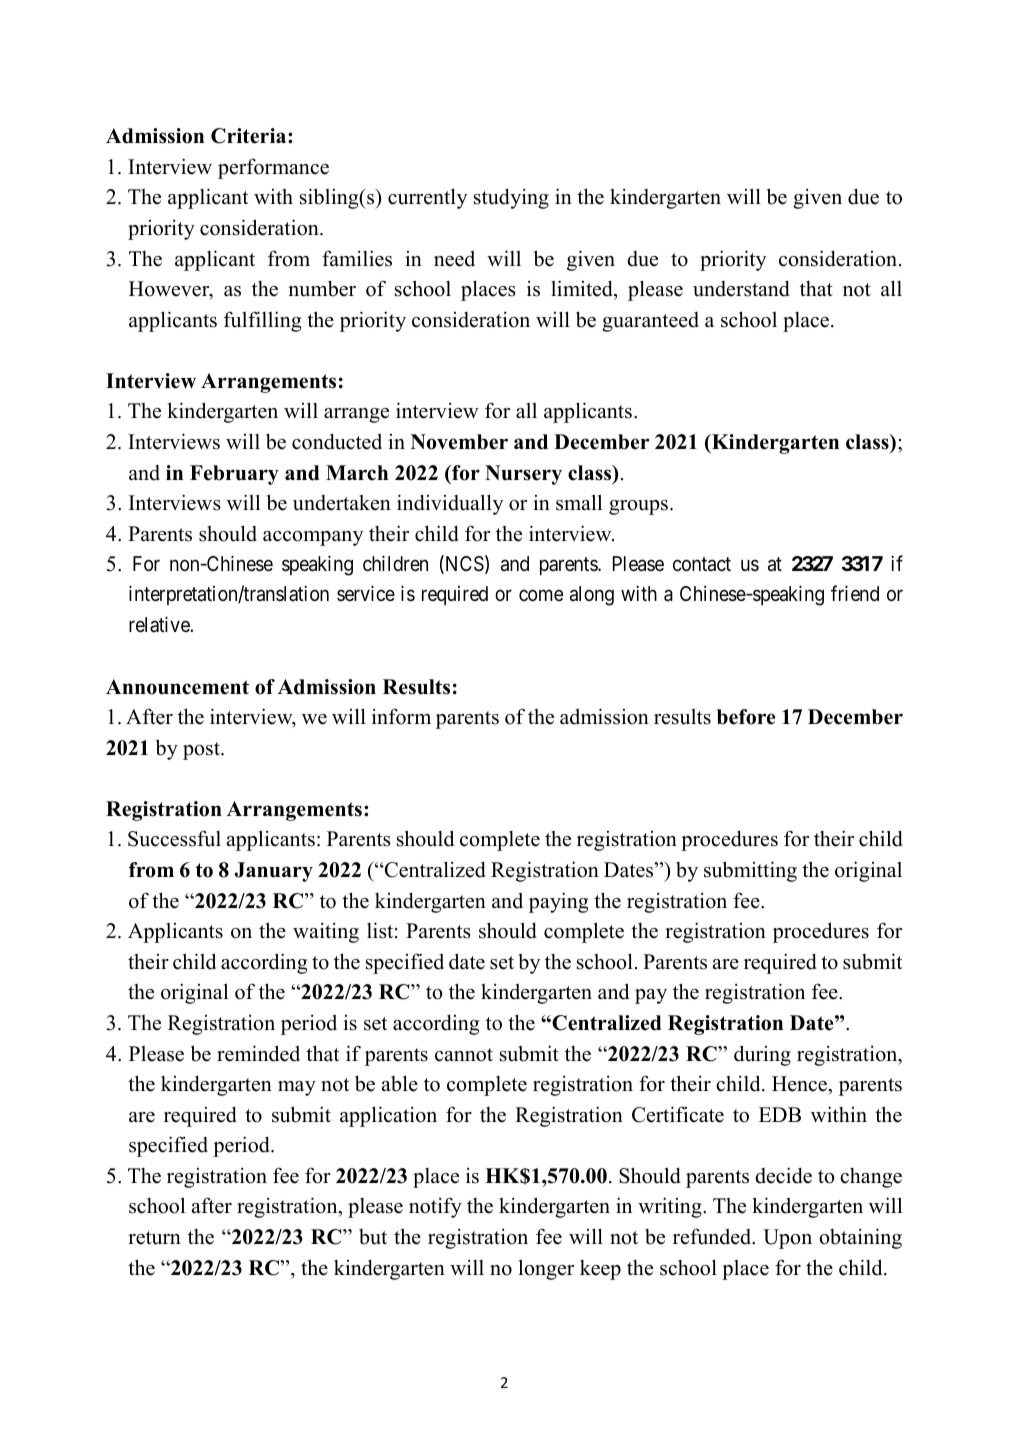  Describe the element at coordinates (154, 1238) in the screenshot. I see `return` at that location.
